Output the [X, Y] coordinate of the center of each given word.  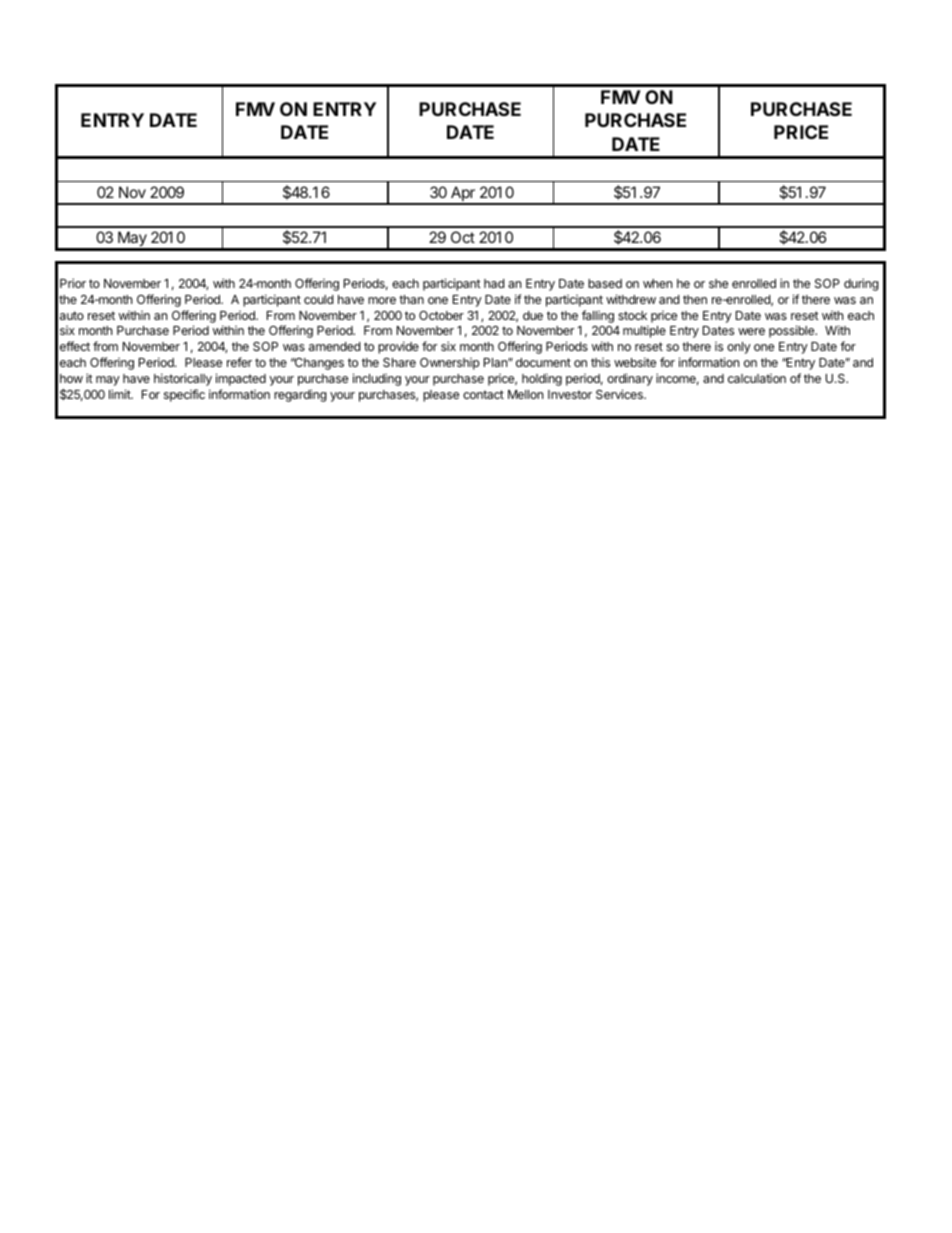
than [411, 299]
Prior [73, 283]
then [695, 299]
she [718, 283]
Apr [463, 195]
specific [184, 395]
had [494, 283]
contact [483, 394]
